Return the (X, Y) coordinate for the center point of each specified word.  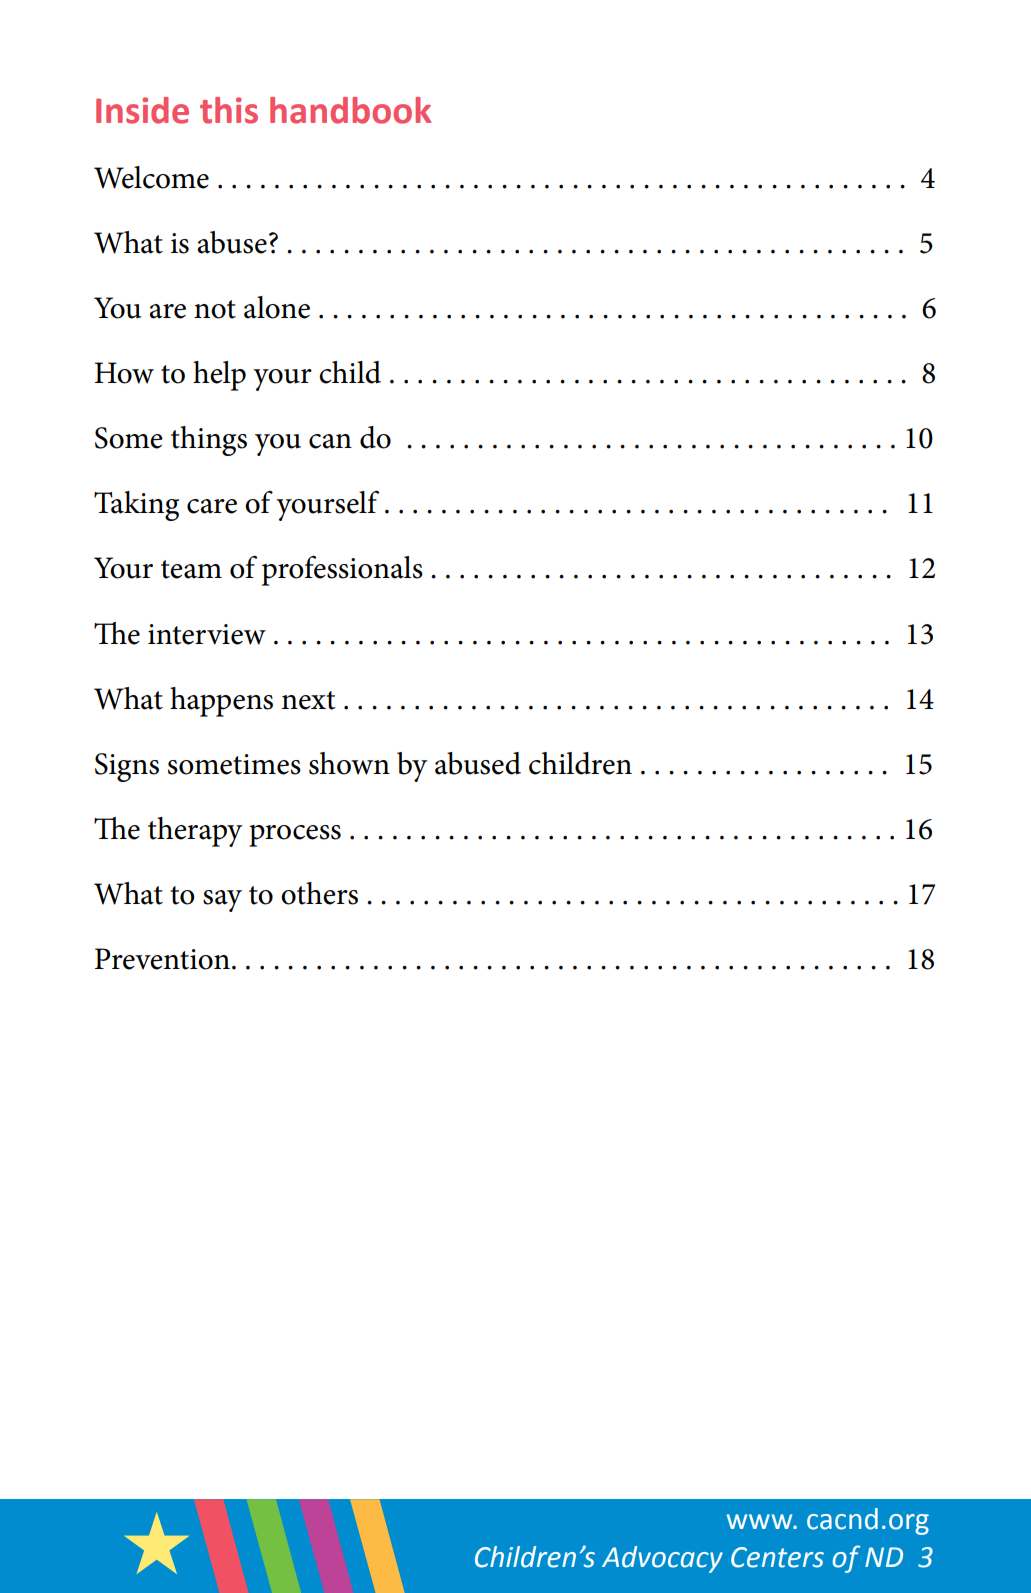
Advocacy (662, 1559)
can (330, 441)
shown (349, 763)
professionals (342, 570)
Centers (777, 1557)
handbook (350, 110)
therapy (195, 832)
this (229, 110)
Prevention (162, 959)
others (319, 893)
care (212, 506)
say (222, 901)
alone (277, 307)
